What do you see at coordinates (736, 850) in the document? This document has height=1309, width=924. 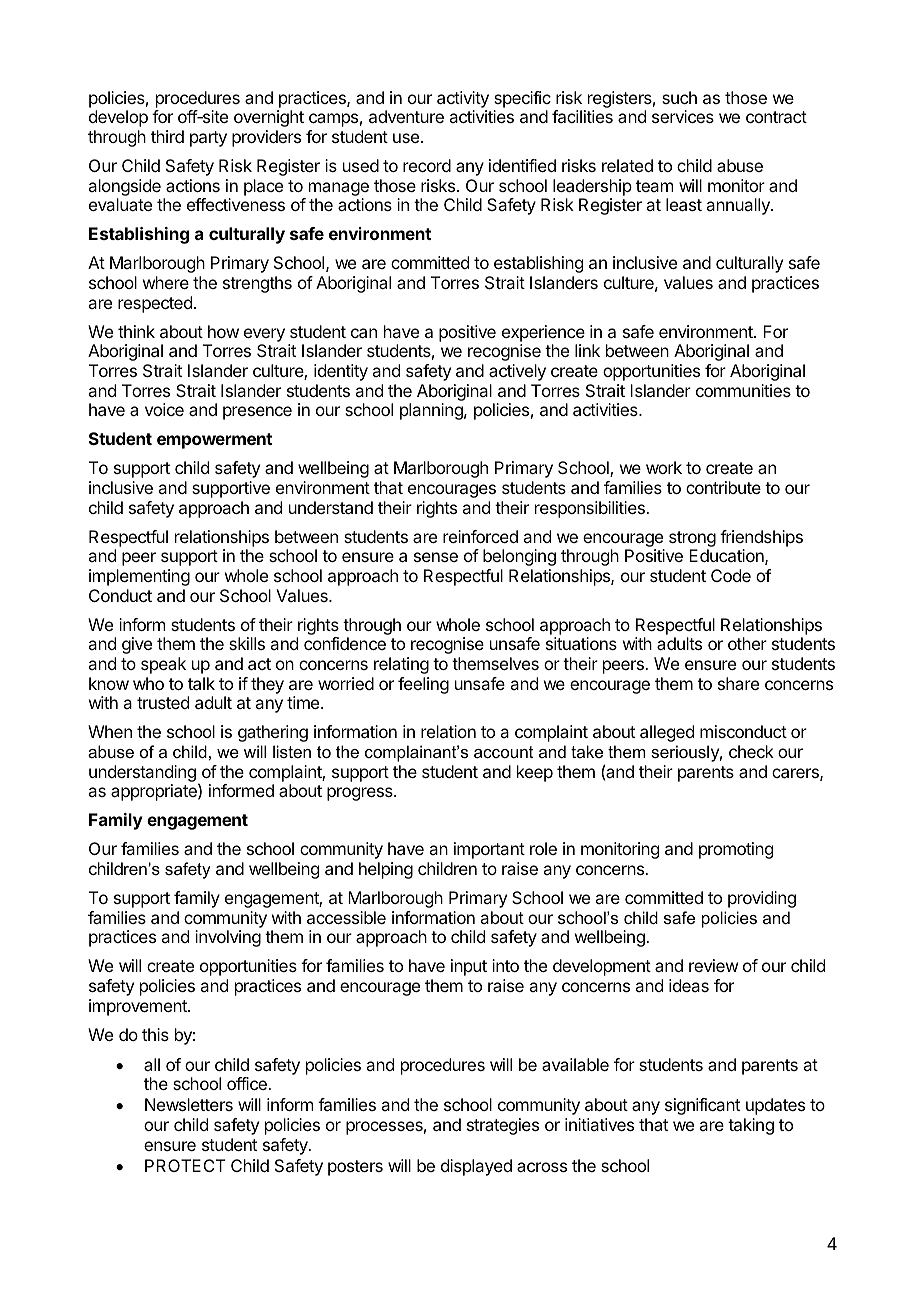 I see `promoting` at bounding box center [736, 850].
